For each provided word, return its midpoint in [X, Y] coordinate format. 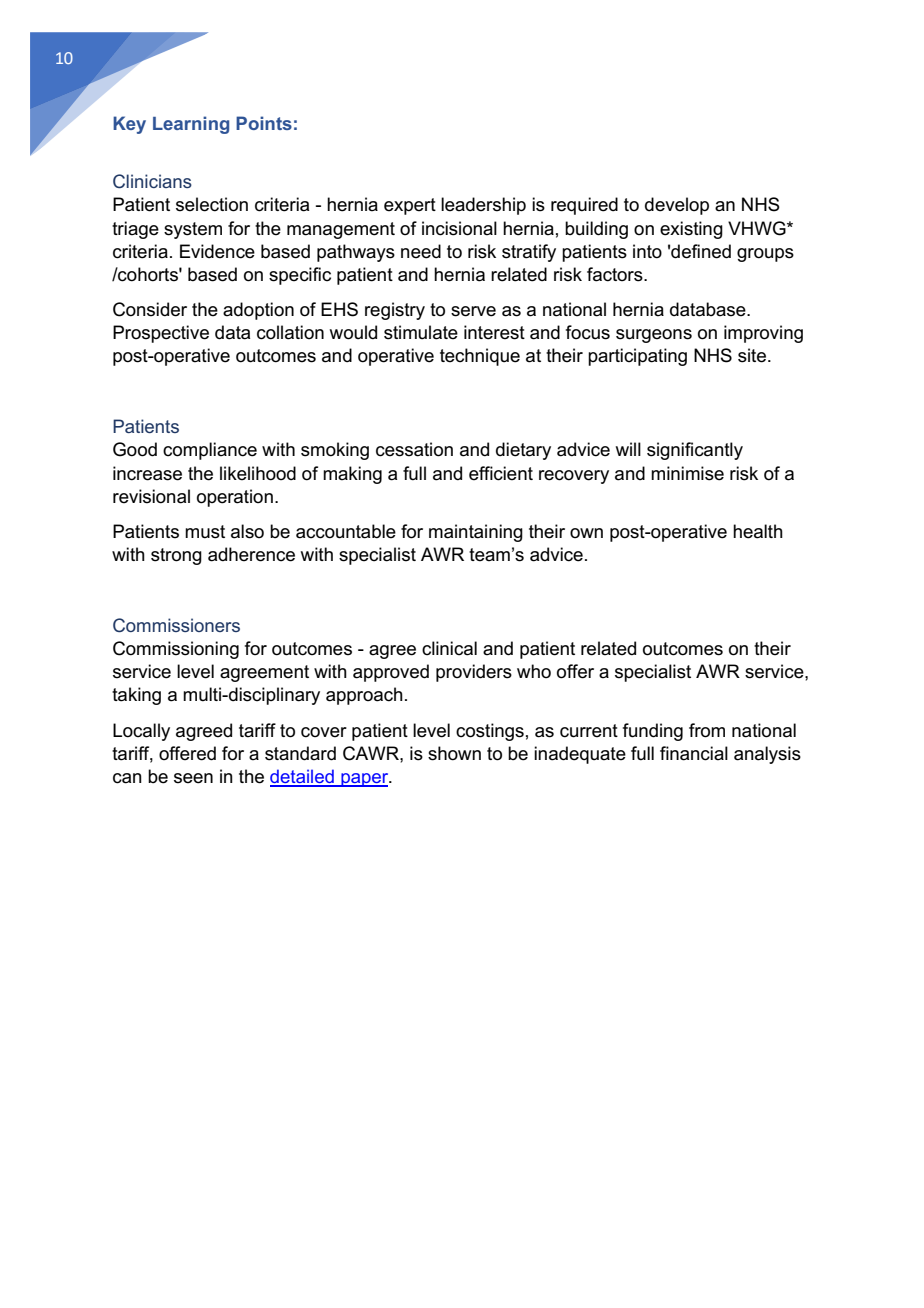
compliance [210, 451]
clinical [449, 648]
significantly [695, 451]
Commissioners [176, 625]
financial [694, 753]
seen [193, 778]
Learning [191, 125]
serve [473, 311]
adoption [258, 311]
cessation [414, 449]
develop [677, 206]
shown [454, 753]
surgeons [654, 336]
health [758, 531]
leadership [483, 206]
